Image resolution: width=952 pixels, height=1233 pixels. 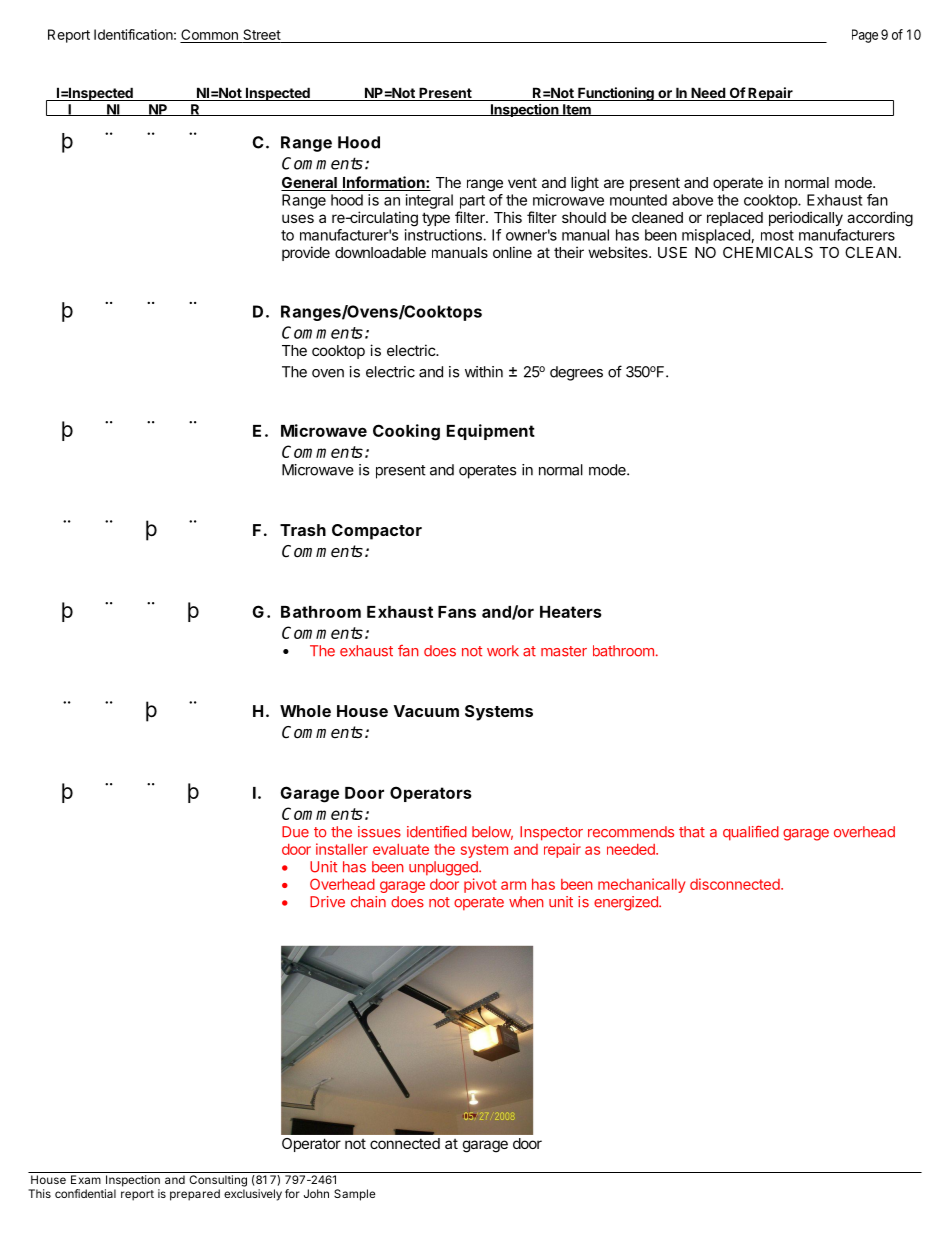 What do you see at coordinates (195, 1195) in the image?
I see `prepared` at bounding box center [195, 1195].
